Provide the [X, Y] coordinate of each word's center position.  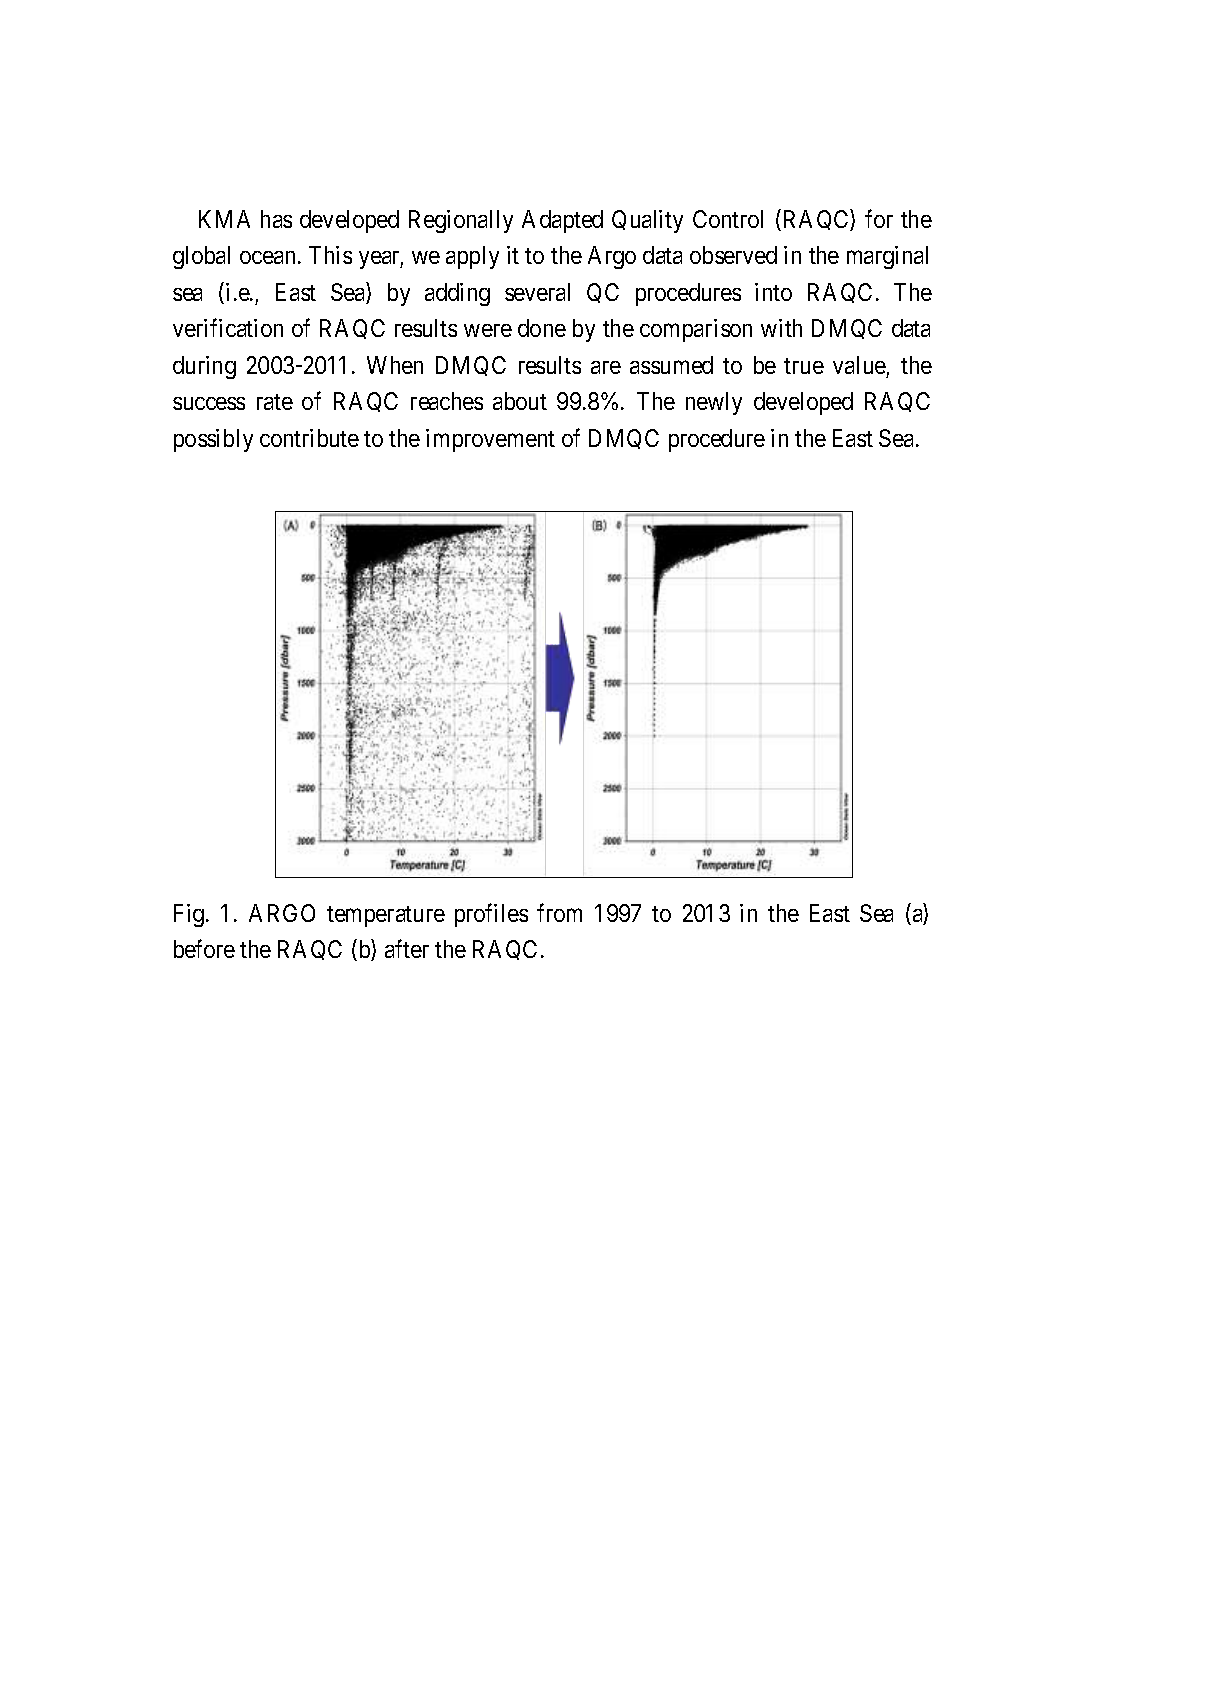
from [559, 912]
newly [714, 403]
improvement [490, 440]
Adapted [562, 221]
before [204, 948]
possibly [213, 440]
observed [733, 255]
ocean [267, 257]
